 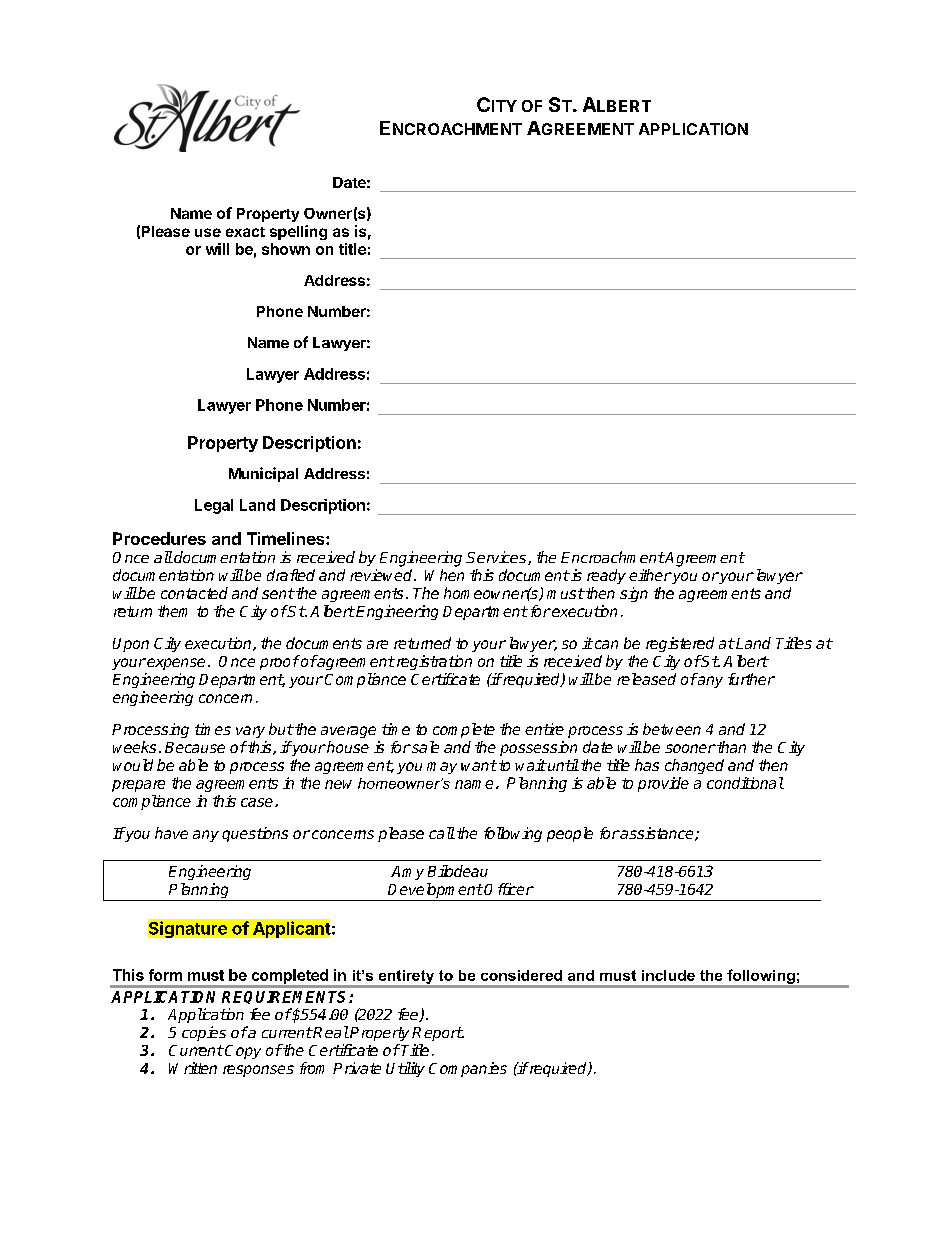 What do you see at coordinates (468, 1069) in the screenshot?
I see `Companies` at bounding box center [468, 1069].
